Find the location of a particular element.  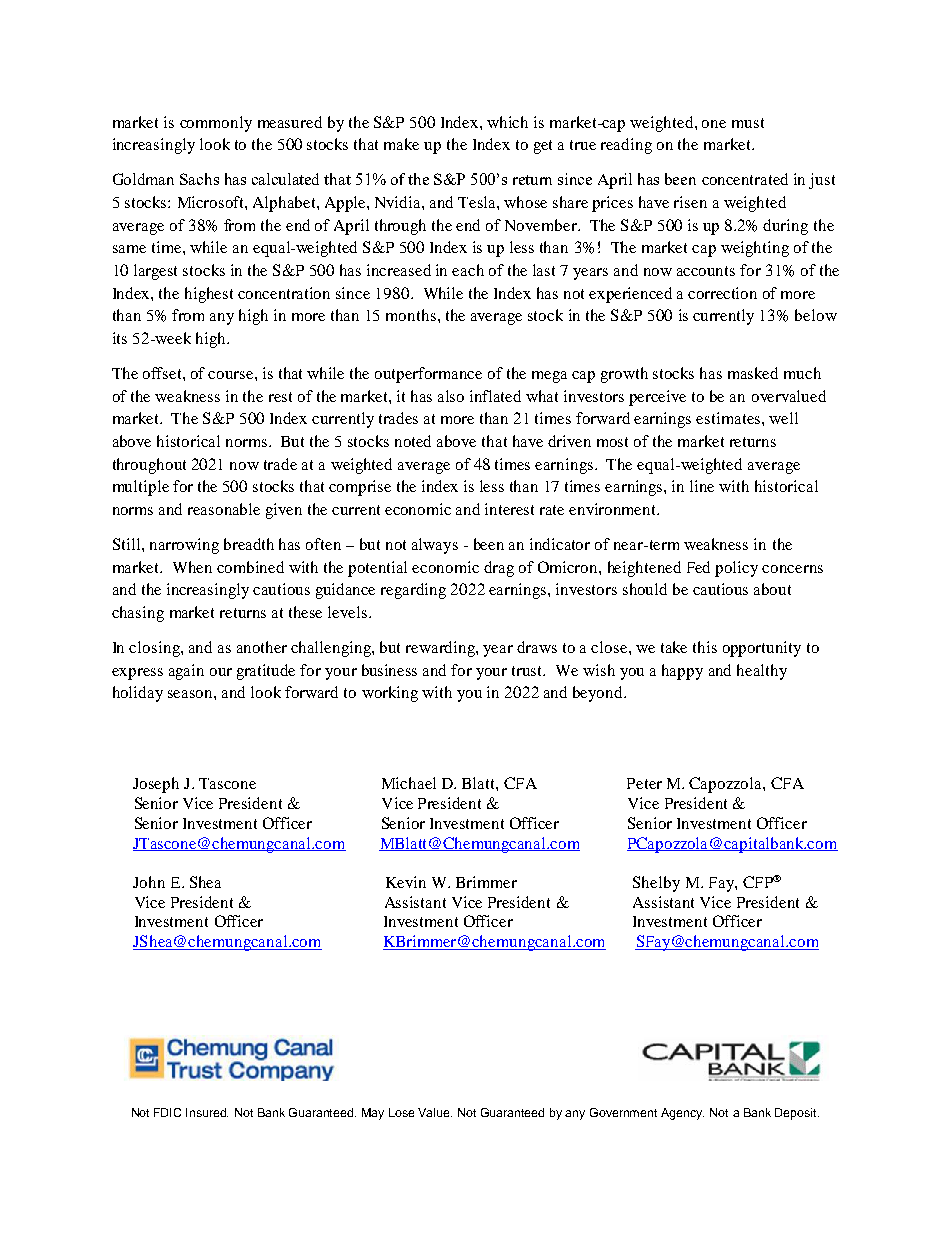

line is located at coordinates (702, 486).
